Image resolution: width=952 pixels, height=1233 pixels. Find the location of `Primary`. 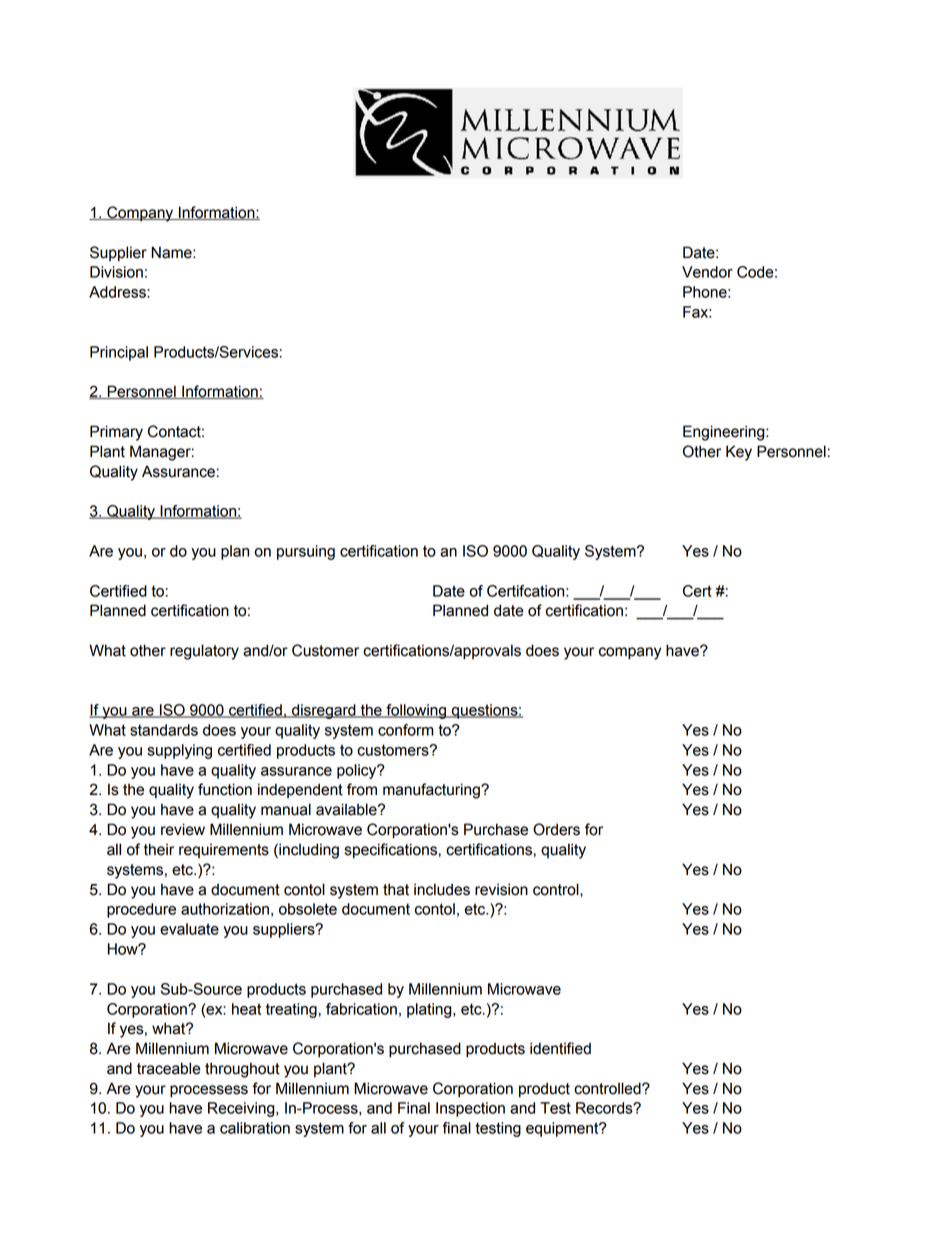

Primary is located at coordinates (116, 433).
